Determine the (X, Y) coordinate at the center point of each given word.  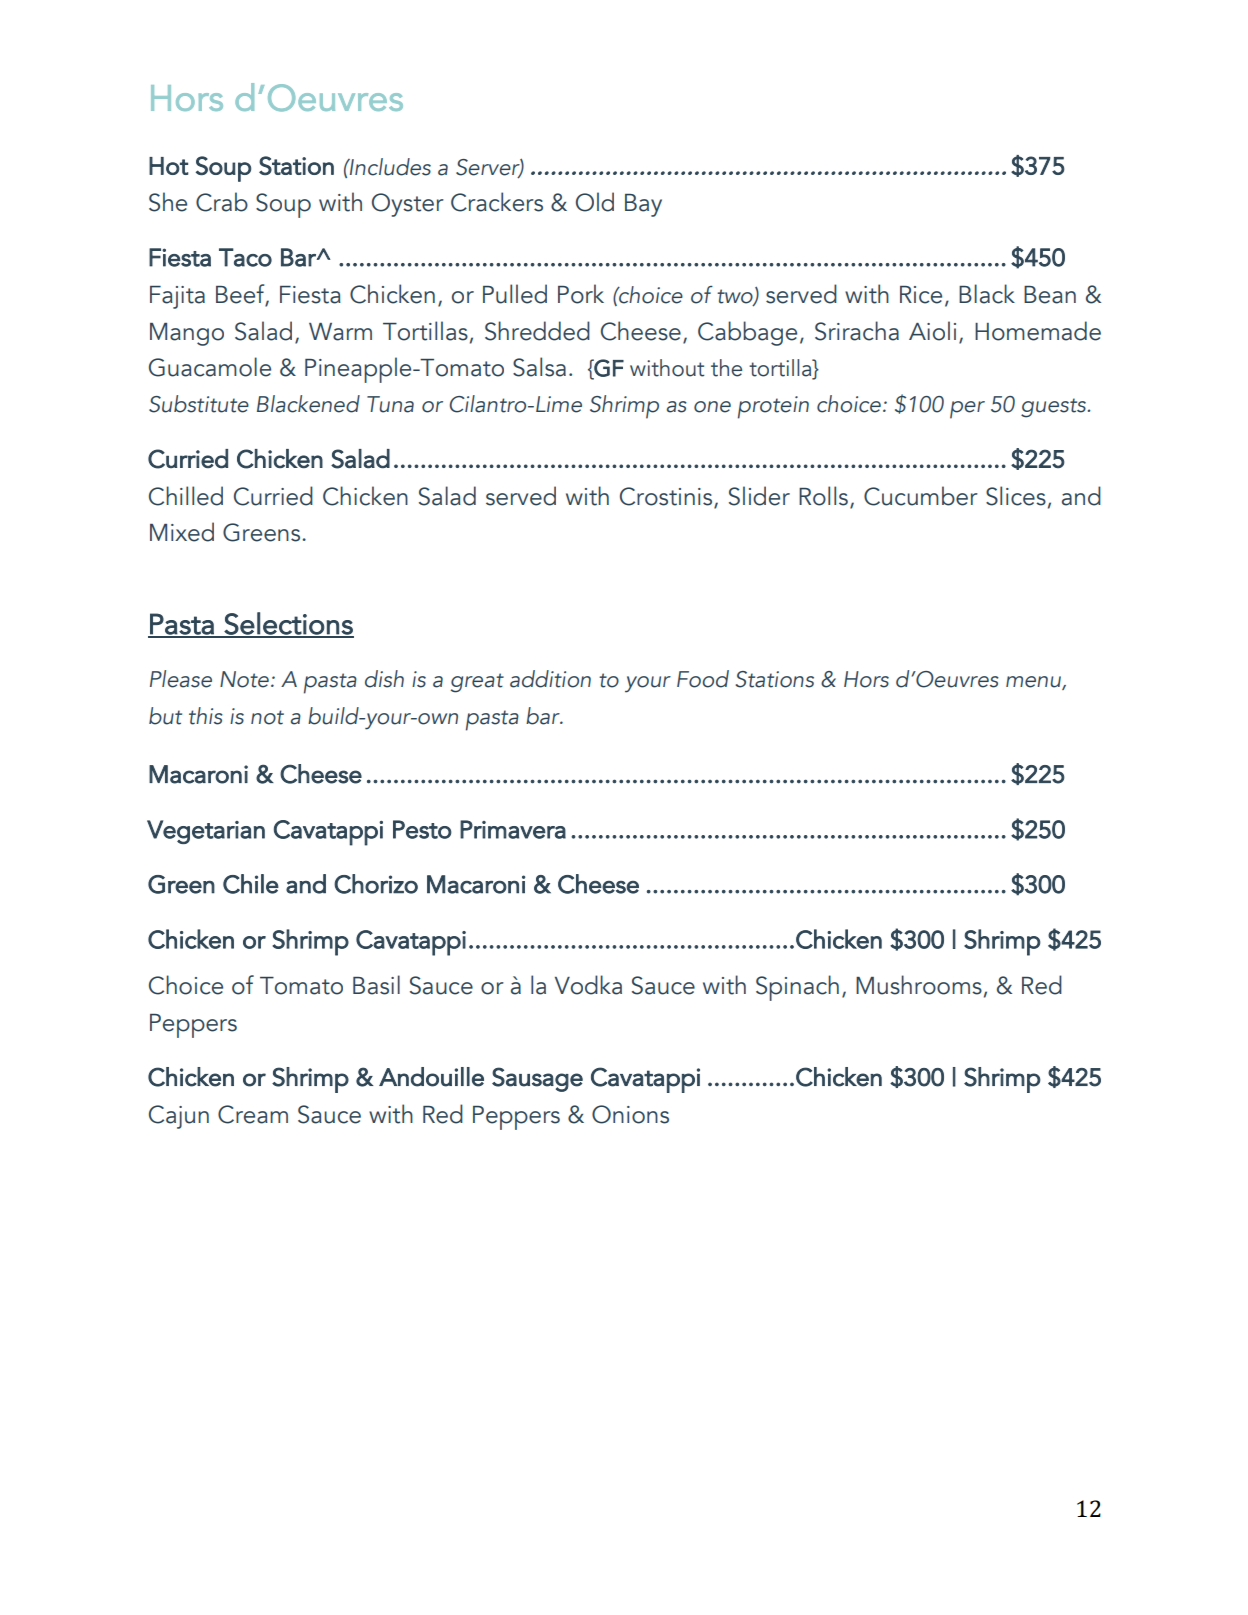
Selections (288, 624)
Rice (921, 295)
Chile (251, 884)
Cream (253, 1114)
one (712, 407)
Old (595, 202)
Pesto (422, 829)
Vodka (588, 985)
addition (550, 679)
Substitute (199, 404)
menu (1034, 683)
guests (1053, 408)
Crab (222, 202)
